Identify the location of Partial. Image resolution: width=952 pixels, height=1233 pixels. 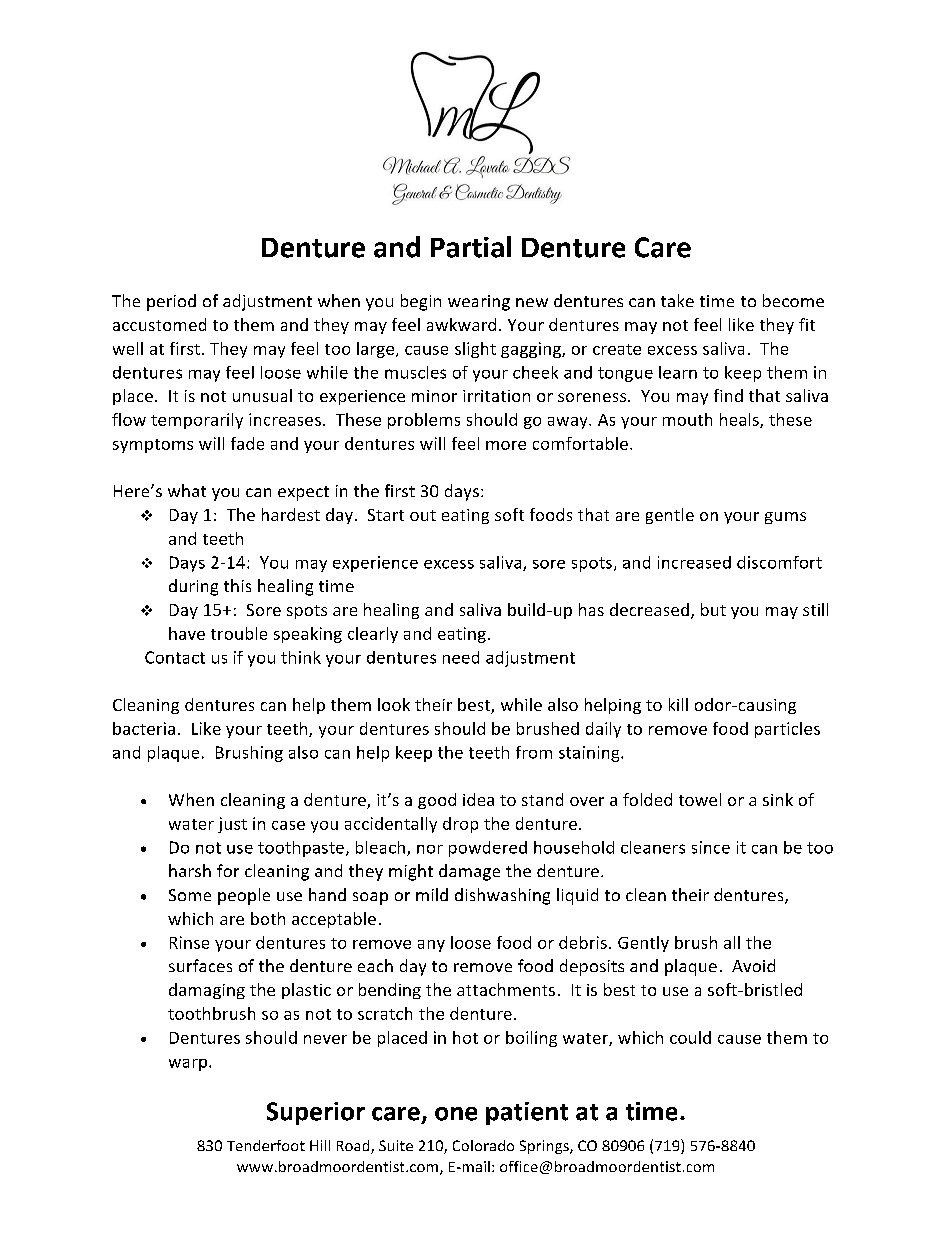
(471, 247).
